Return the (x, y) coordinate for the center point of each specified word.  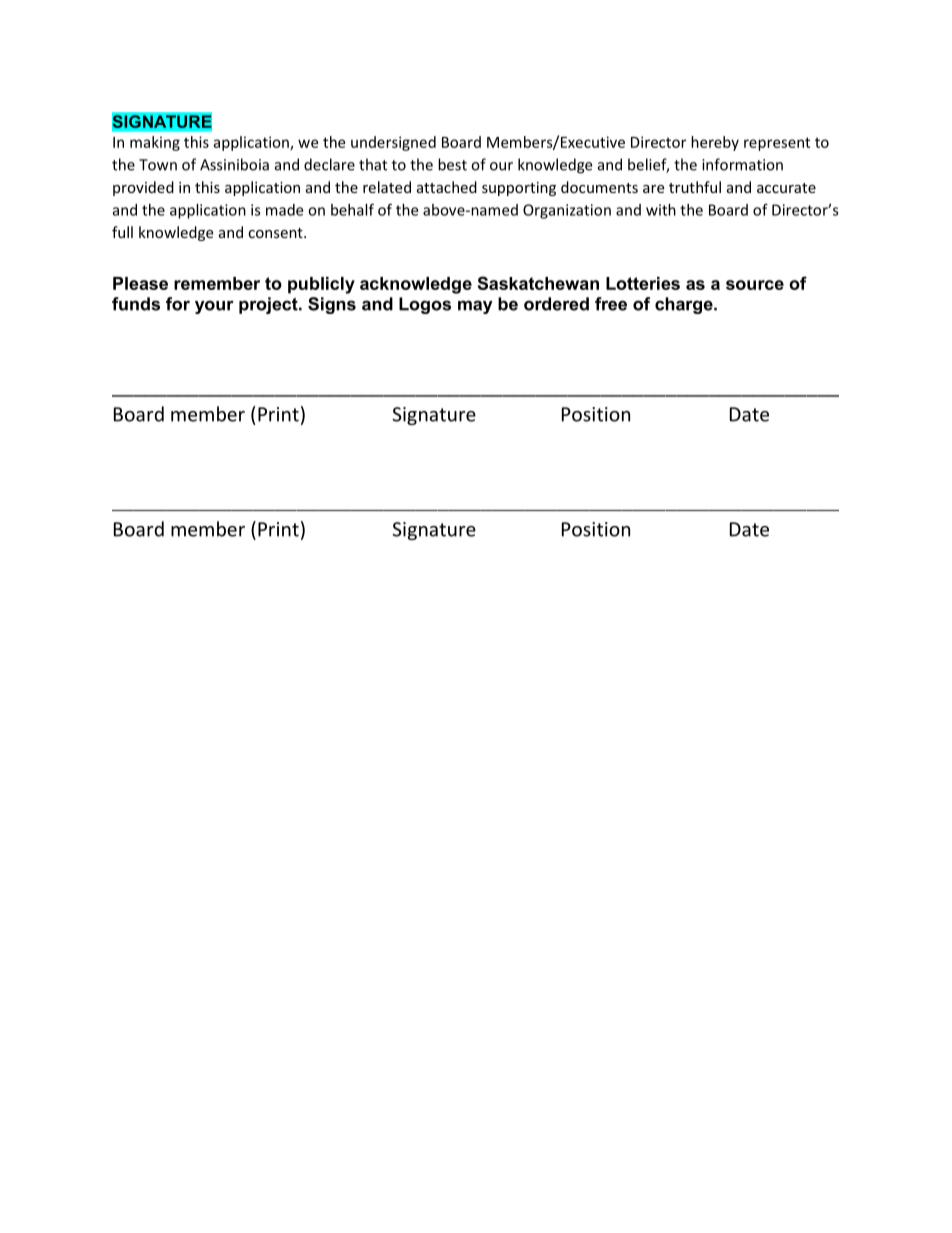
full (122, 232)
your (214, 307)
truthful (695, 187)
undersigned (393, 143)
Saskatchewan (538, 283)
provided (143, 188)
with (661, 210)
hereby (715, 143)
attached (447, 187)
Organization (567, 211)
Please (140, 283)
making (155, 143)
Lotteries (643, 283)
